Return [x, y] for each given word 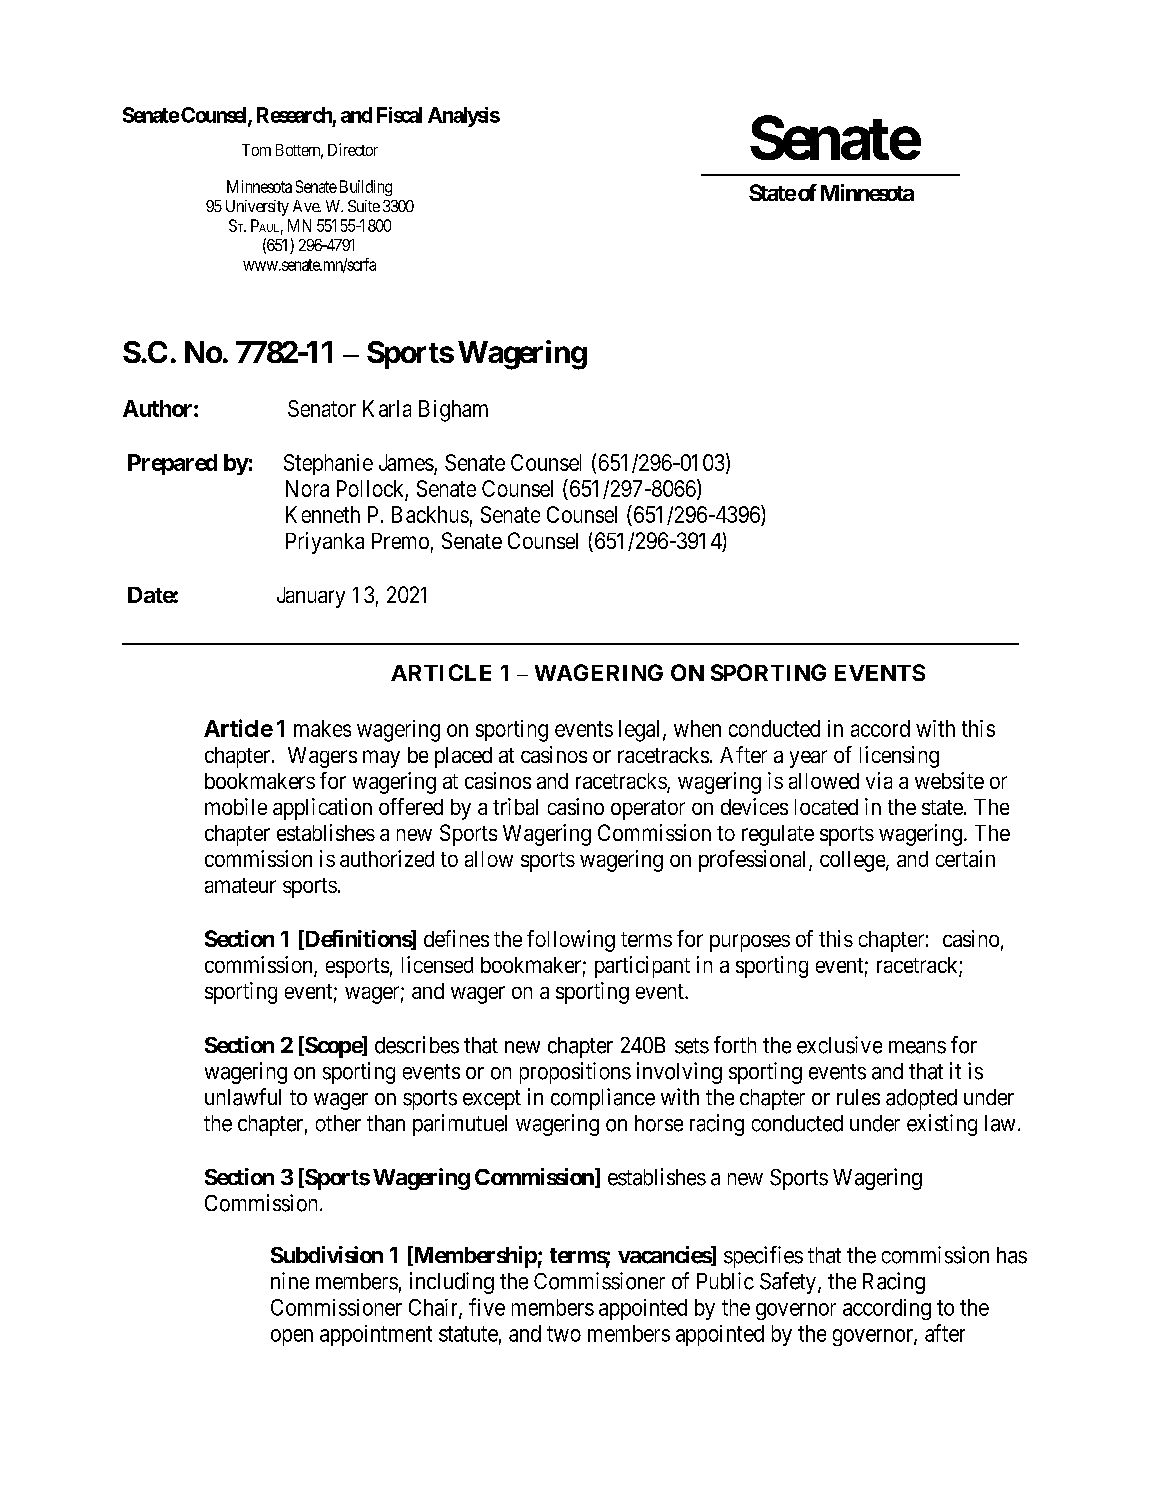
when [697, 728]
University [257, 208]
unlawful [243, 1097]
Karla [387, 408]
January [311, 597]
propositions [575, 1073]
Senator [322, 408]
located [826, 807]
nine [290, 1281]
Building [366, 188]
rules [858, 1097]
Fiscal [399, 115]
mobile [236, 806]
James [406, 462]
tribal [515, 806]
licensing [899, 757]
